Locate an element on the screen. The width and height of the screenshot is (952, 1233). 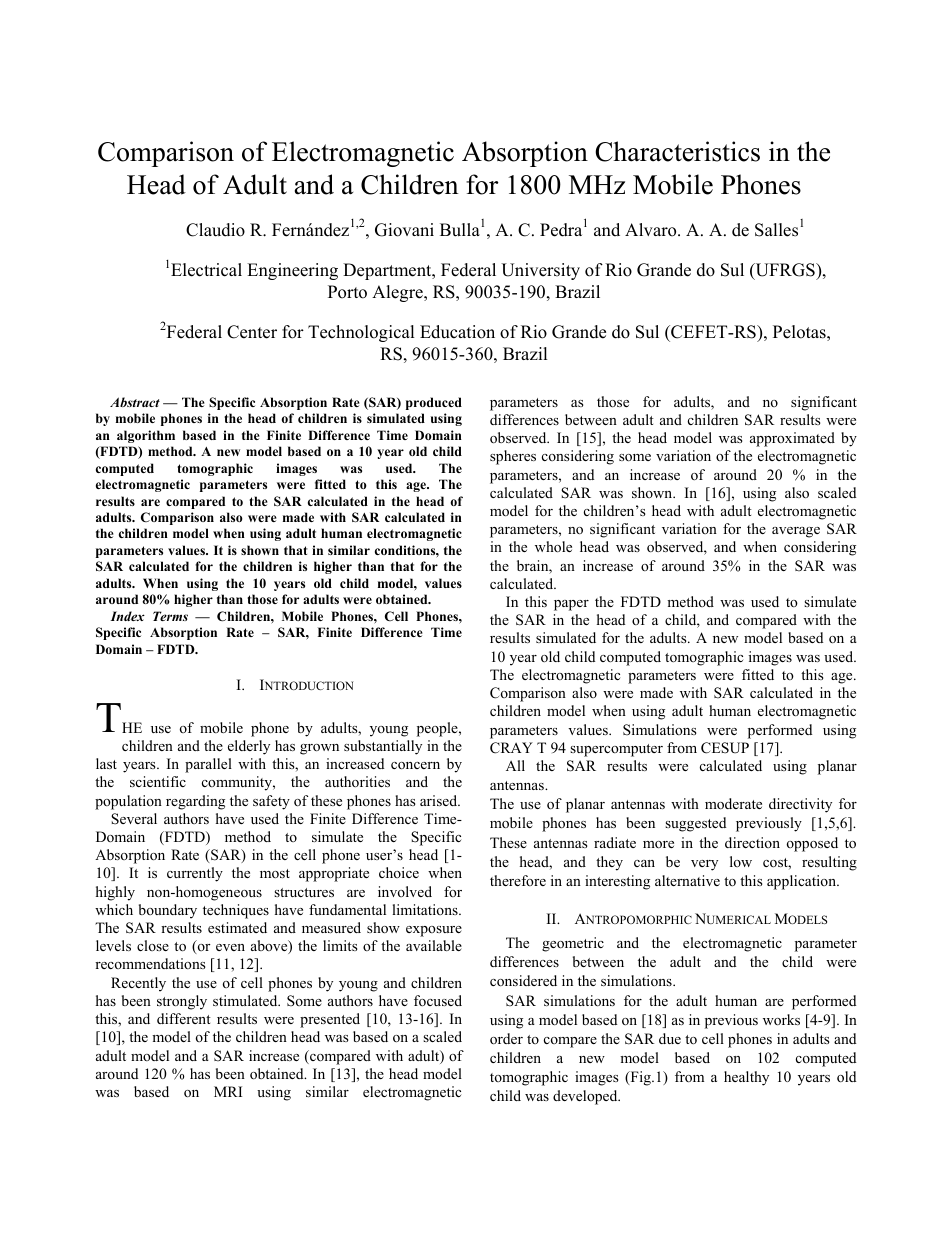
Characteristics is located at coordinates (677, 151).
